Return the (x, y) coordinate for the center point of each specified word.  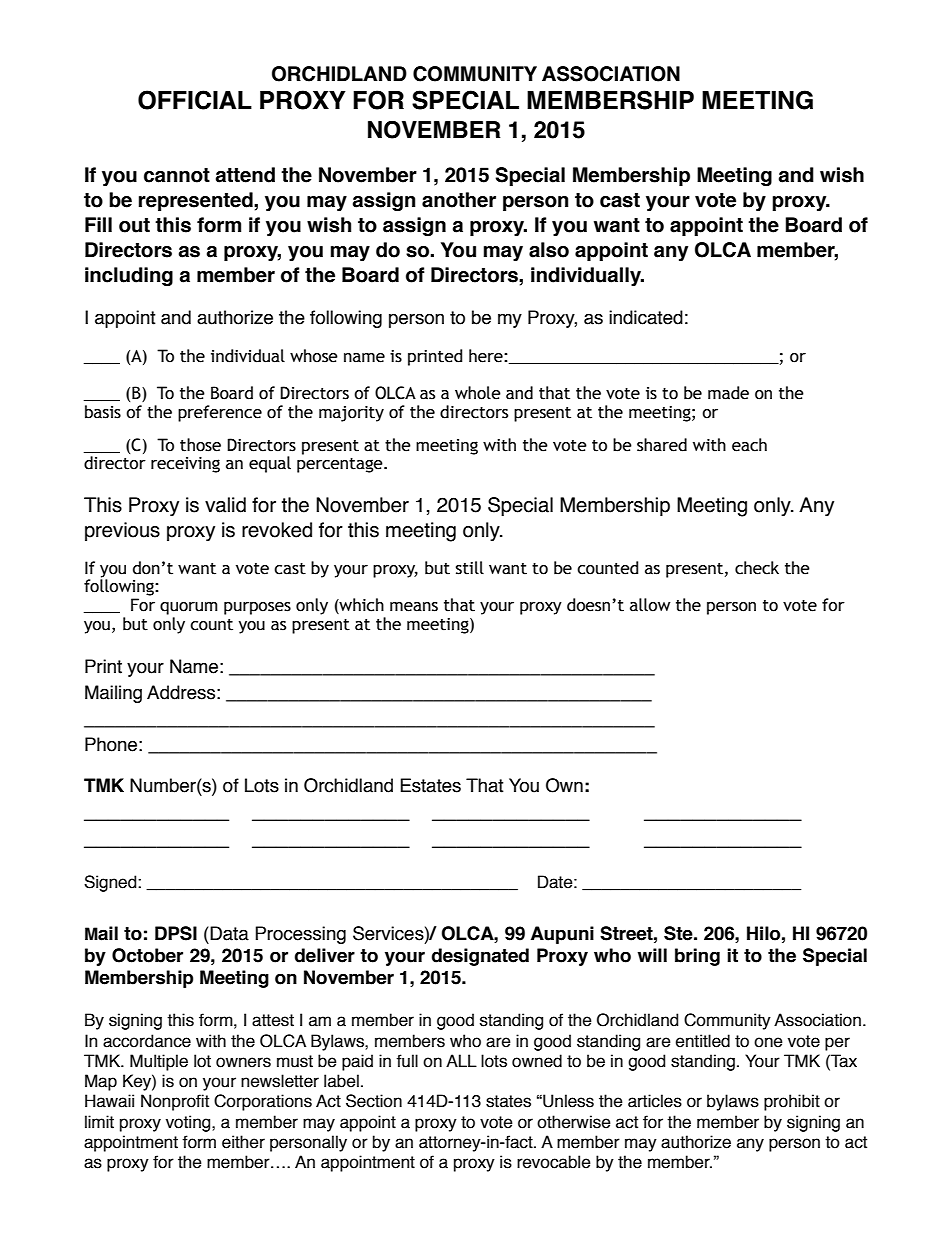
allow (650, 605)
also (549, 250)
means (414, 607)
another (459, 200)
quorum (189, 608)
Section (374, 1101)
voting (189, 1123)
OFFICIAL (195, 100)
